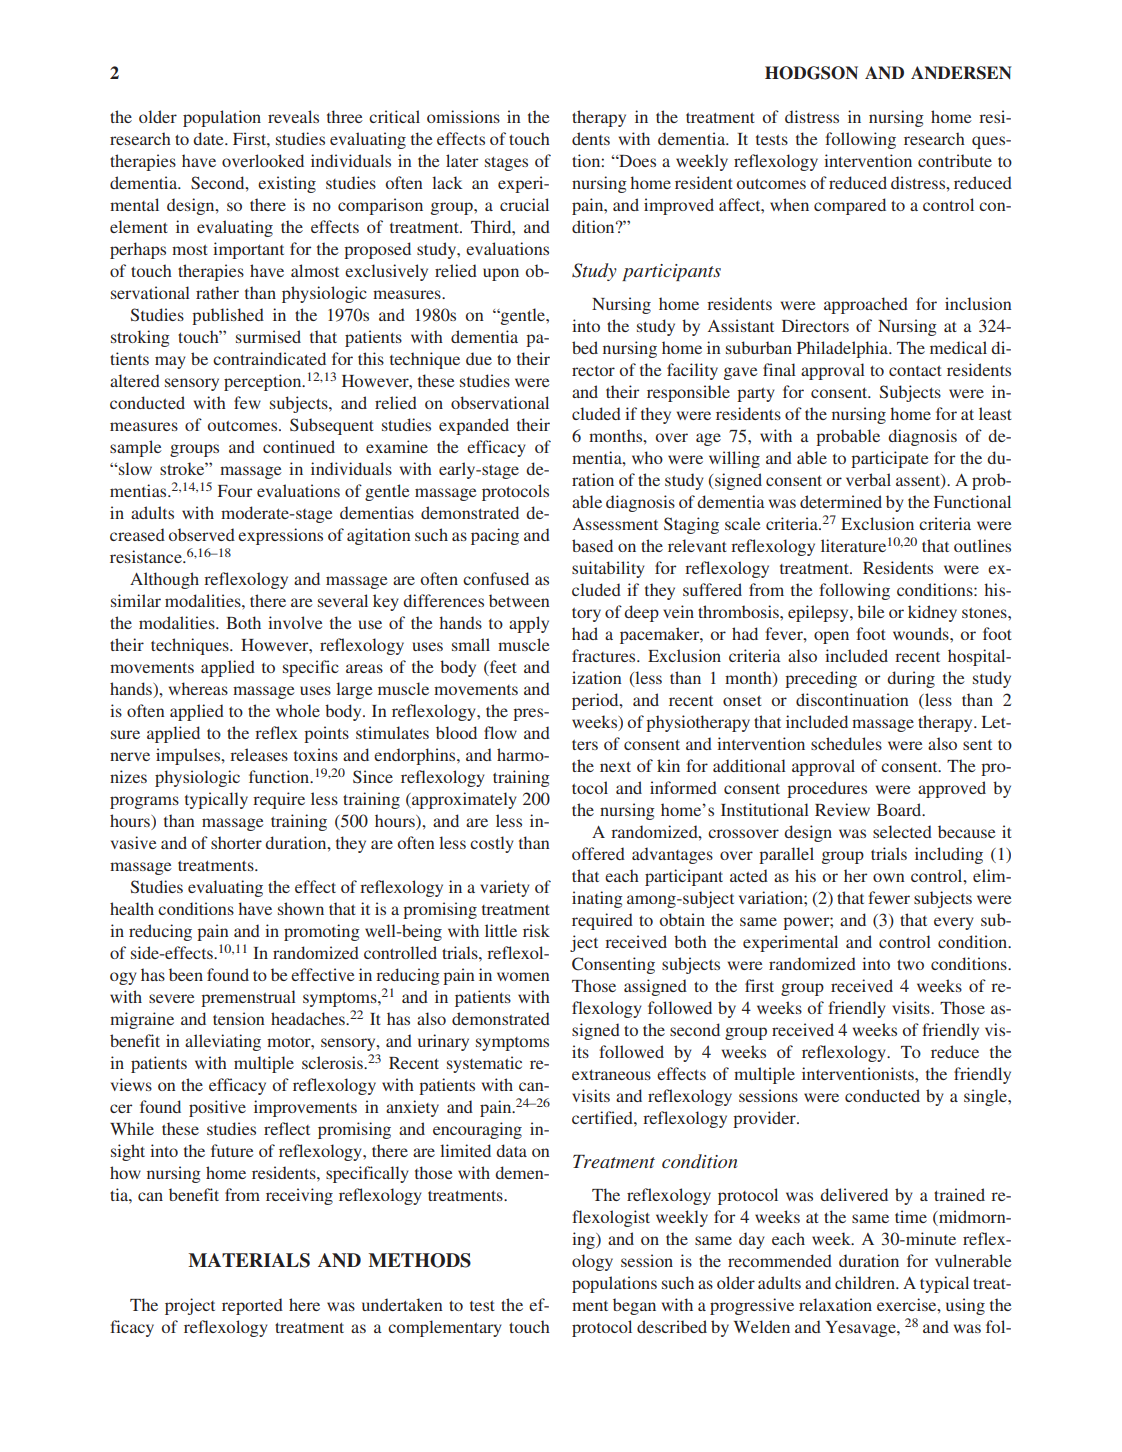 The width and height of the page is (1122, 1452). I want to click on date, so click(209, 138).
